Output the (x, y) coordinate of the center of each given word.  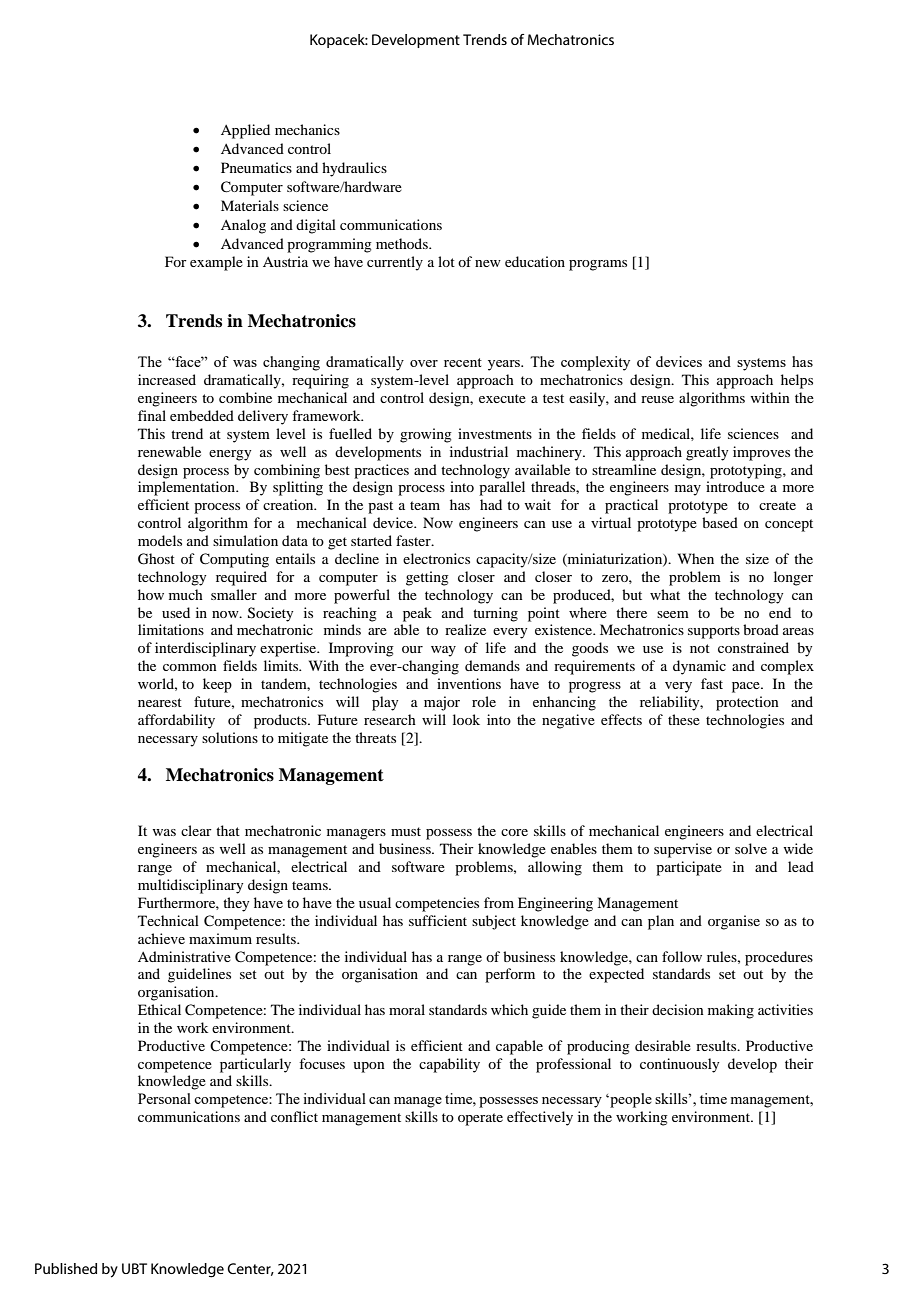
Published (66, 1268)
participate (689, 868)
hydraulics (354, 169)
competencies (437, 904)
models (160, 540)
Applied (245, 131)
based (720, 522)
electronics (436, 558)
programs (598, 265)
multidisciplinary (190, 886)
